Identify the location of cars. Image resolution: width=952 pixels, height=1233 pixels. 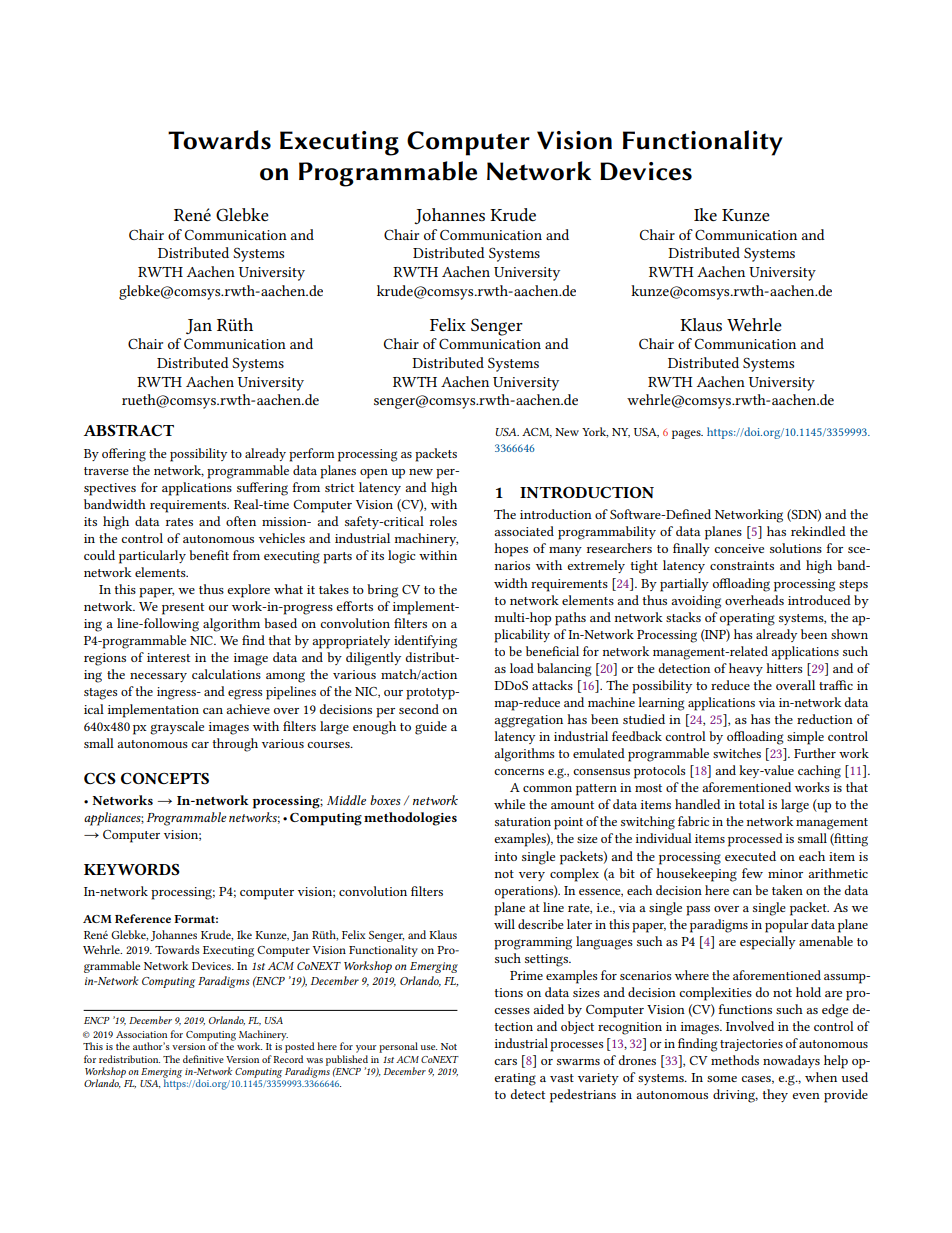
(505, 1062).
